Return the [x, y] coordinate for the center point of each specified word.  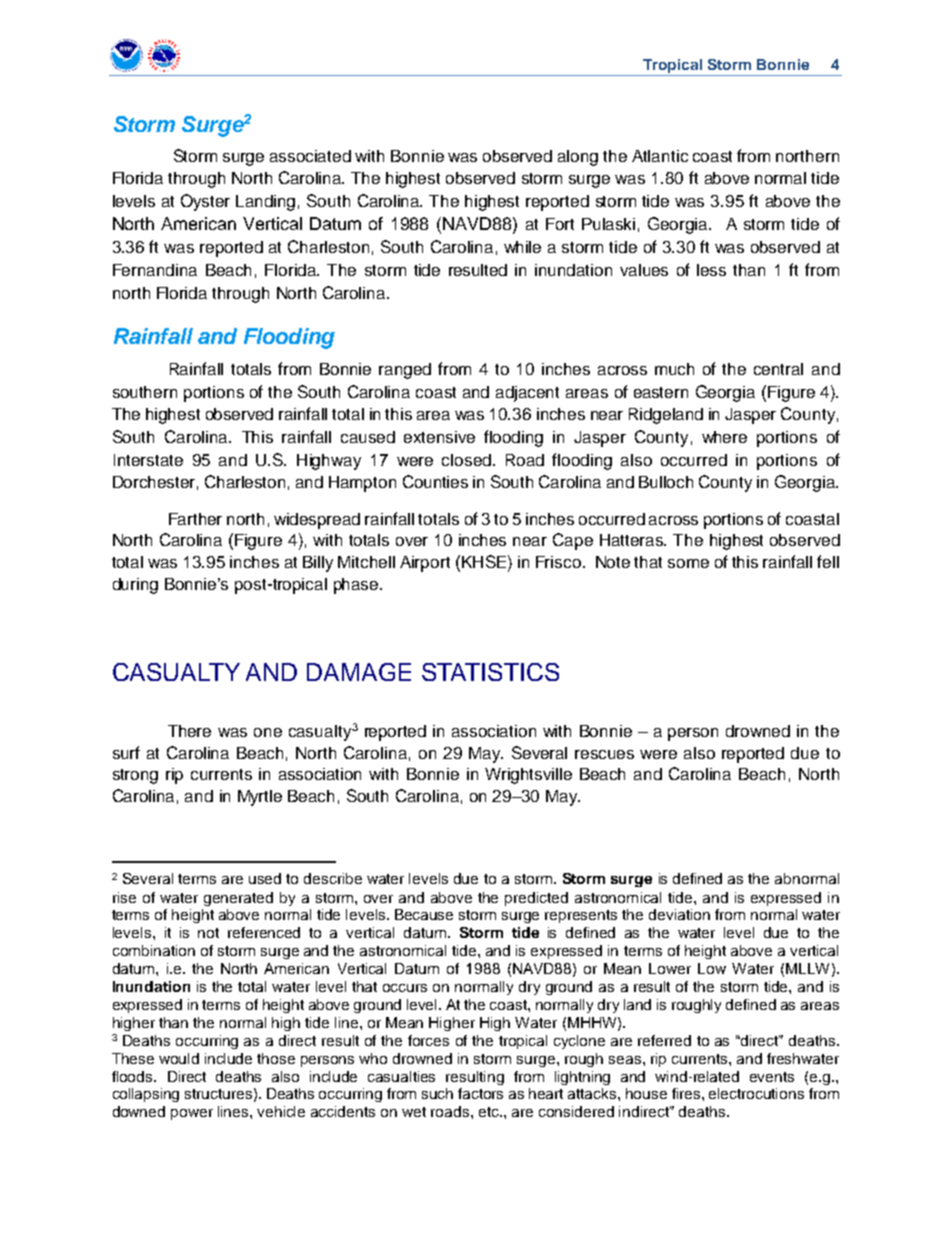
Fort [560, 224]
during [135, 586]
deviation [679, 914]
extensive [439, 437]
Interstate [148, 460]
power [192, 1114]
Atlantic [660, 156]
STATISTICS [490, 672]
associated [310, 156]
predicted [536, 899]
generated [238, 899]
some [688, 563]
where [724, 437]
